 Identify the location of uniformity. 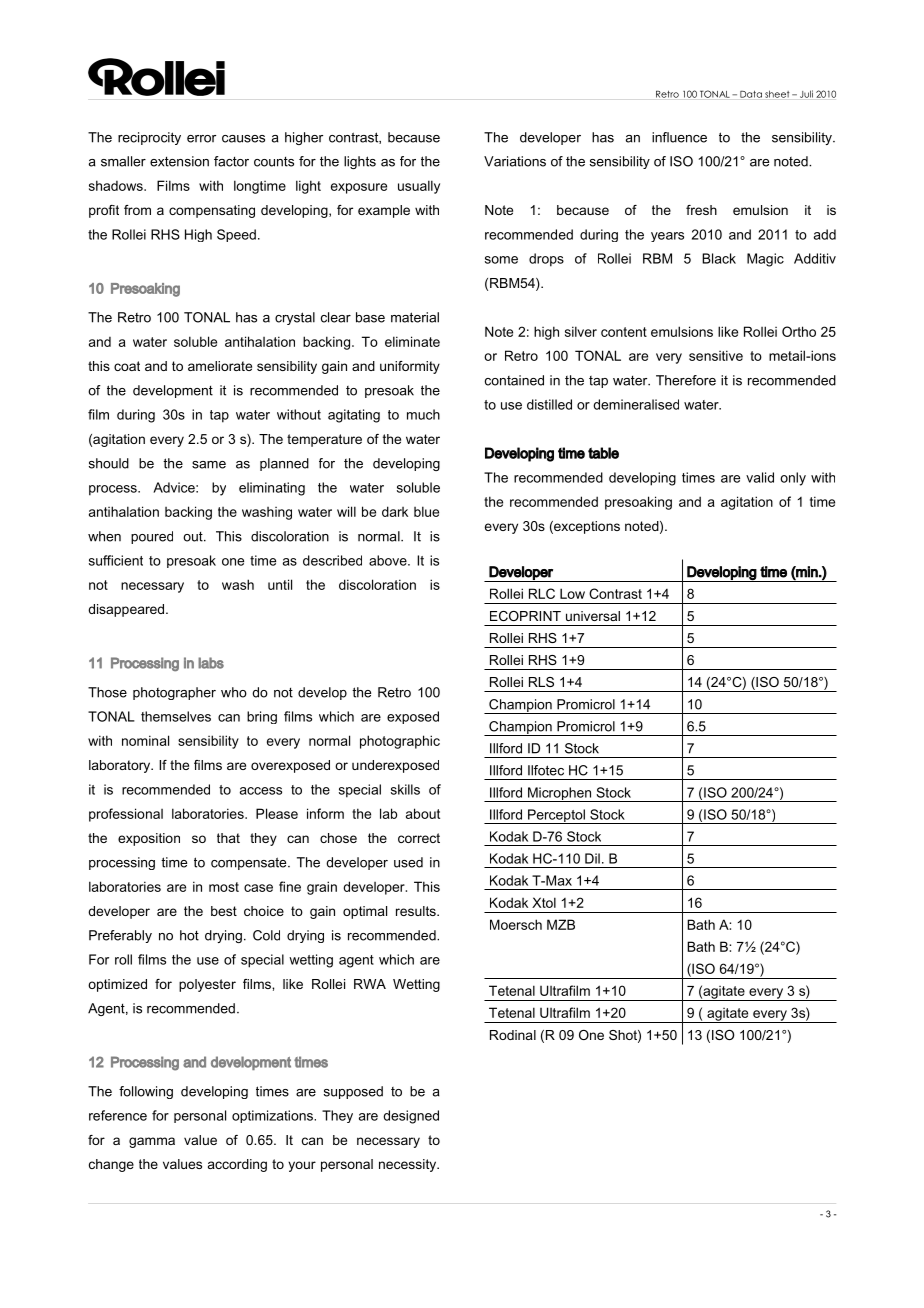
(410, 367).
